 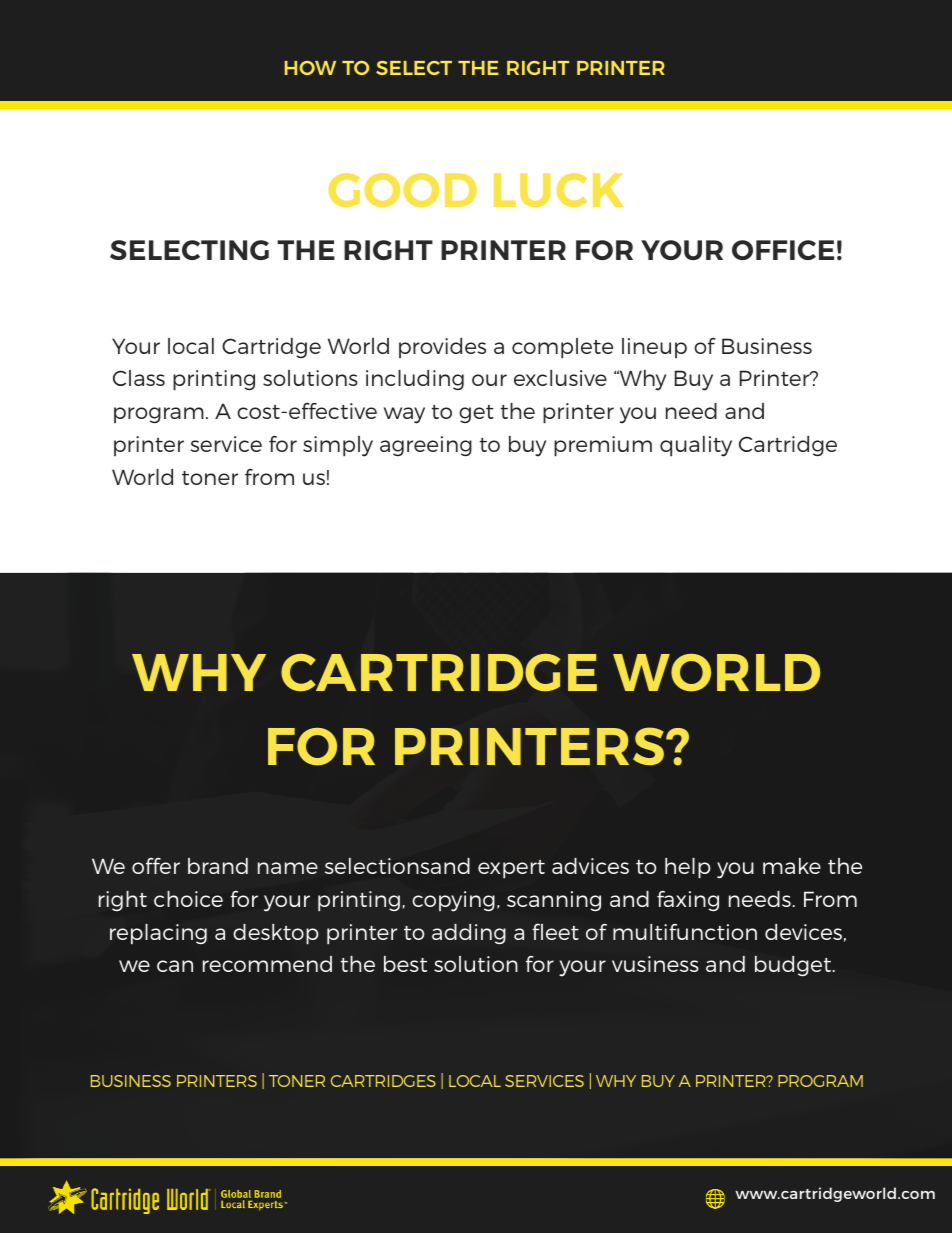 What do you see at coordinates (696, 446) in the screenshot?
I see `quality` at bounding box center [696, 446].
